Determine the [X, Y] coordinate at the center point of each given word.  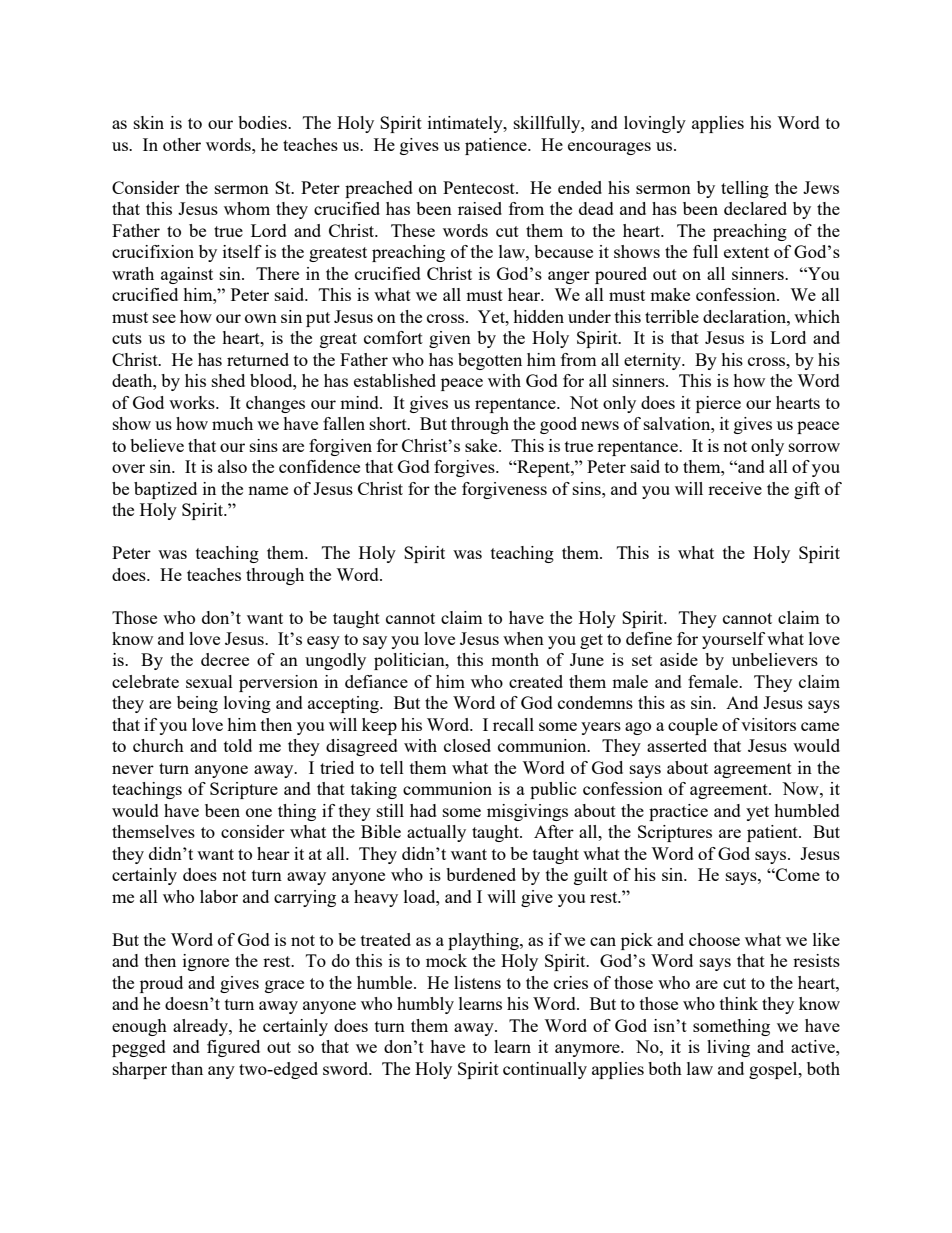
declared [755, 208]
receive [735, 488]
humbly [425, 1005]
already [201, 1027]
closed [467, 745]
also [232, 466]
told [238, 745]
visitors [768, 724]
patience [497, 146]
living [728, 1048]
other [182, 144]
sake [482, 445]
